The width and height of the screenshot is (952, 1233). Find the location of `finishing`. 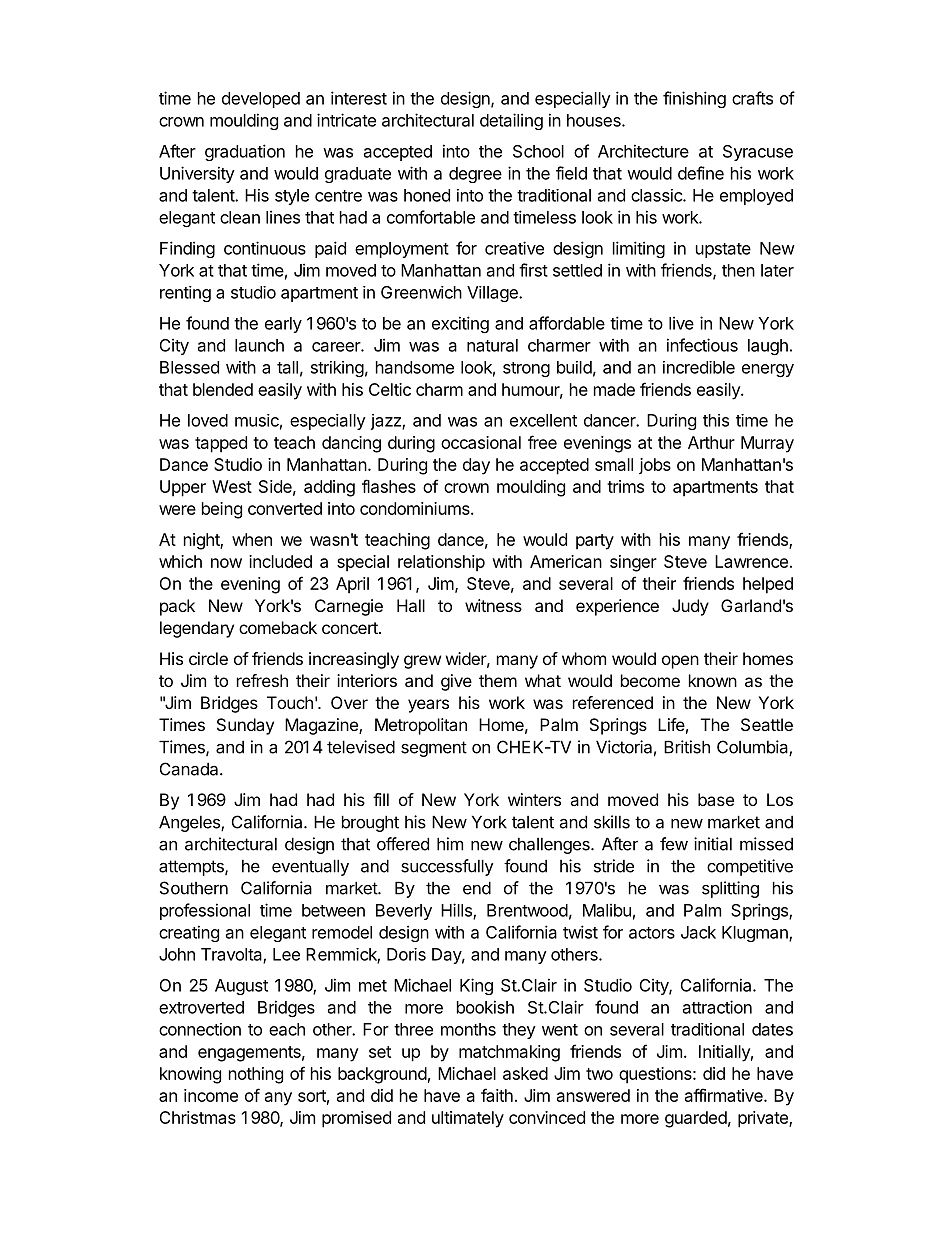

finishing is located at coordinates (694, 99).
